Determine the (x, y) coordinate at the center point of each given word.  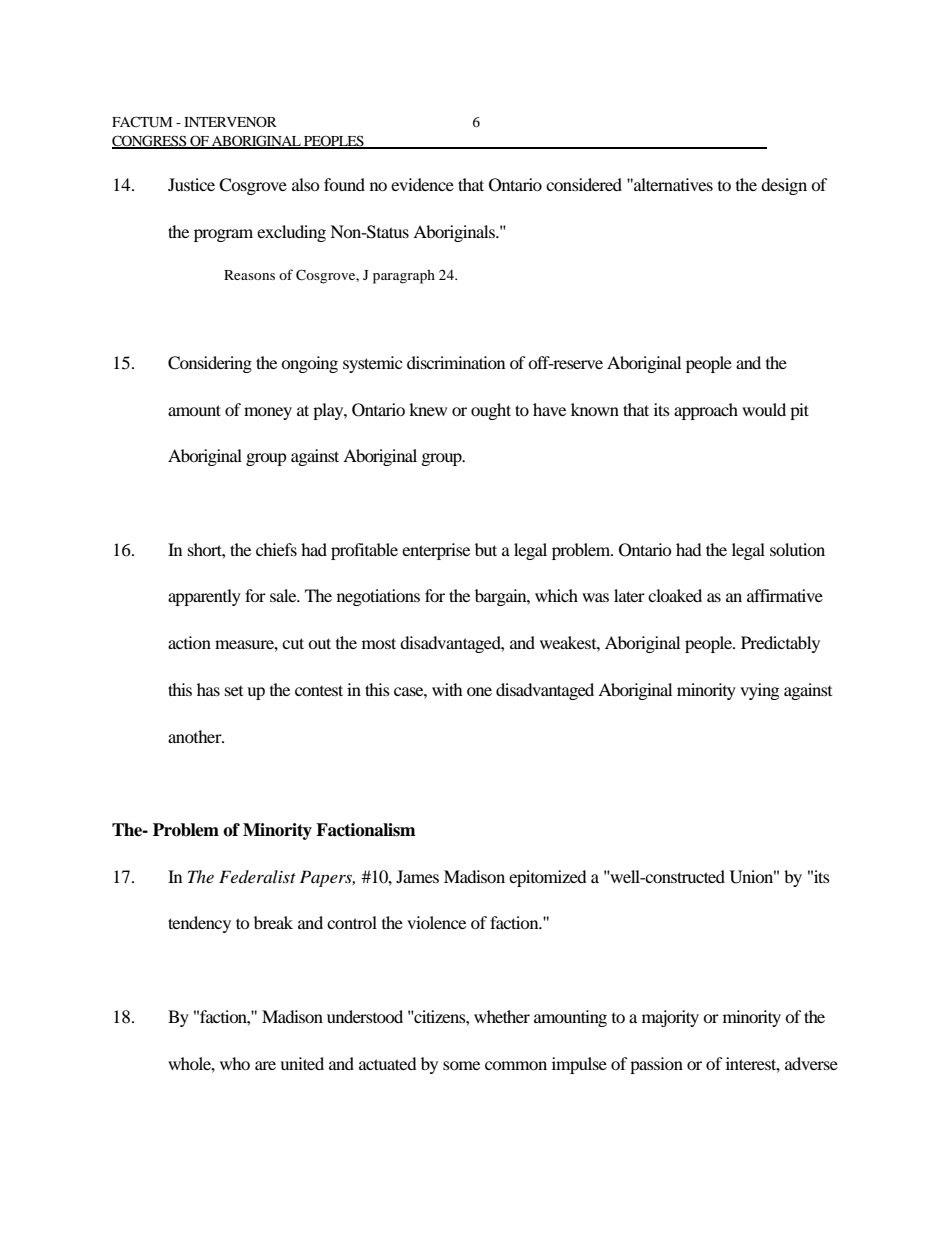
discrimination (456, 362)
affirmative (785, 595)
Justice (191, 184)
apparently (204, 597)
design (784, 186)
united (302, 1063)
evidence (422, 184)
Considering (210, 364)
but (486, 549)
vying (759, 691)
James (417, 876)
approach (706, 411)
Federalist (257, 876)
